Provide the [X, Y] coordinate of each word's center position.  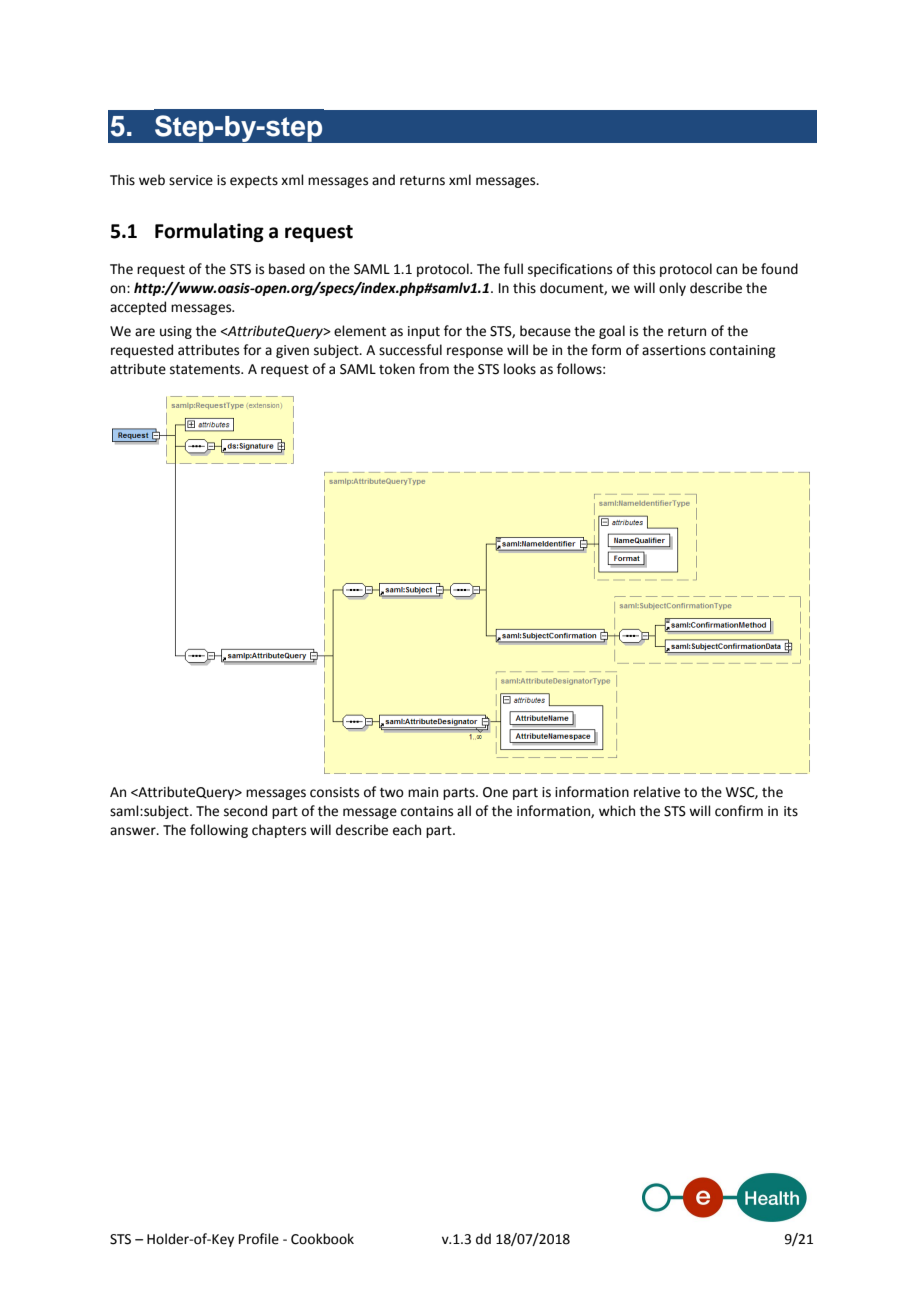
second [245, 811]
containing [742, 351]
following [219, 831]
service [191, 180]
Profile [259, 1239]
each [407, 830]
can [726, 270]
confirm [739, 811]
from [434, 369]
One [495, 792]
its [791, 811]
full [513, 269]
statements [206, 370]
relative [657, 792]
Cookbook [322, 1239]
